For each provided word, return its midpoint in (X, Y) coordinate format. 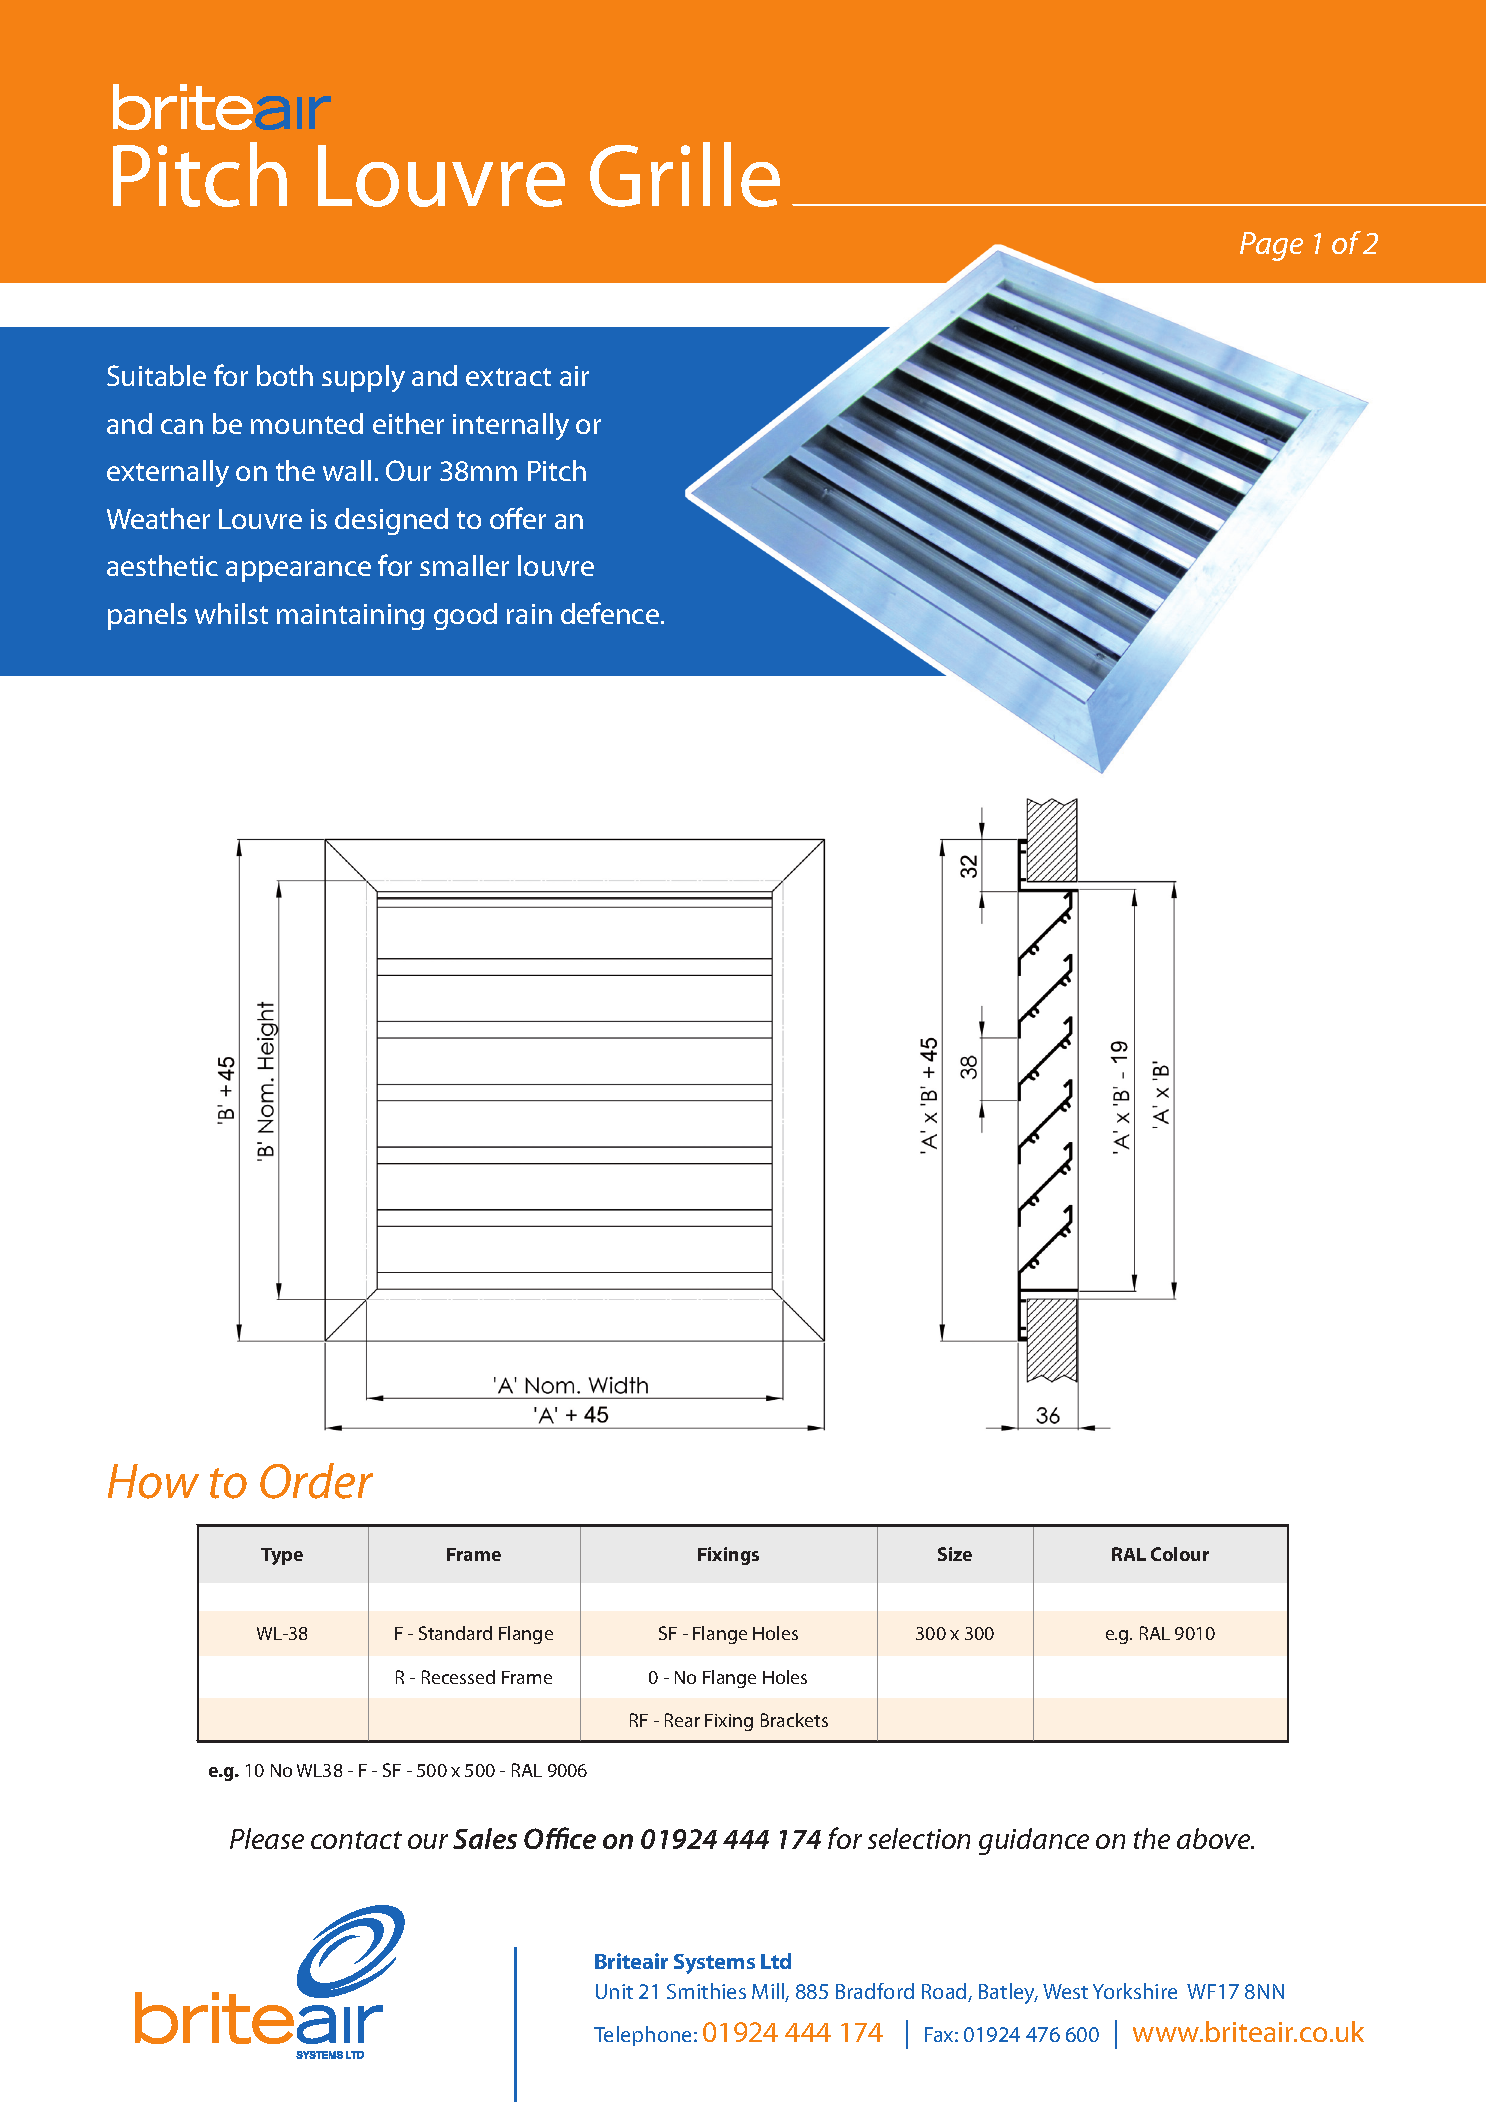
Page (1271, 246)
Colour (1180, 1554)
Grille (685, 174)
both (285, 375)
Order (316, 1481)
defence (611, 613)
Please (267, 1838)
